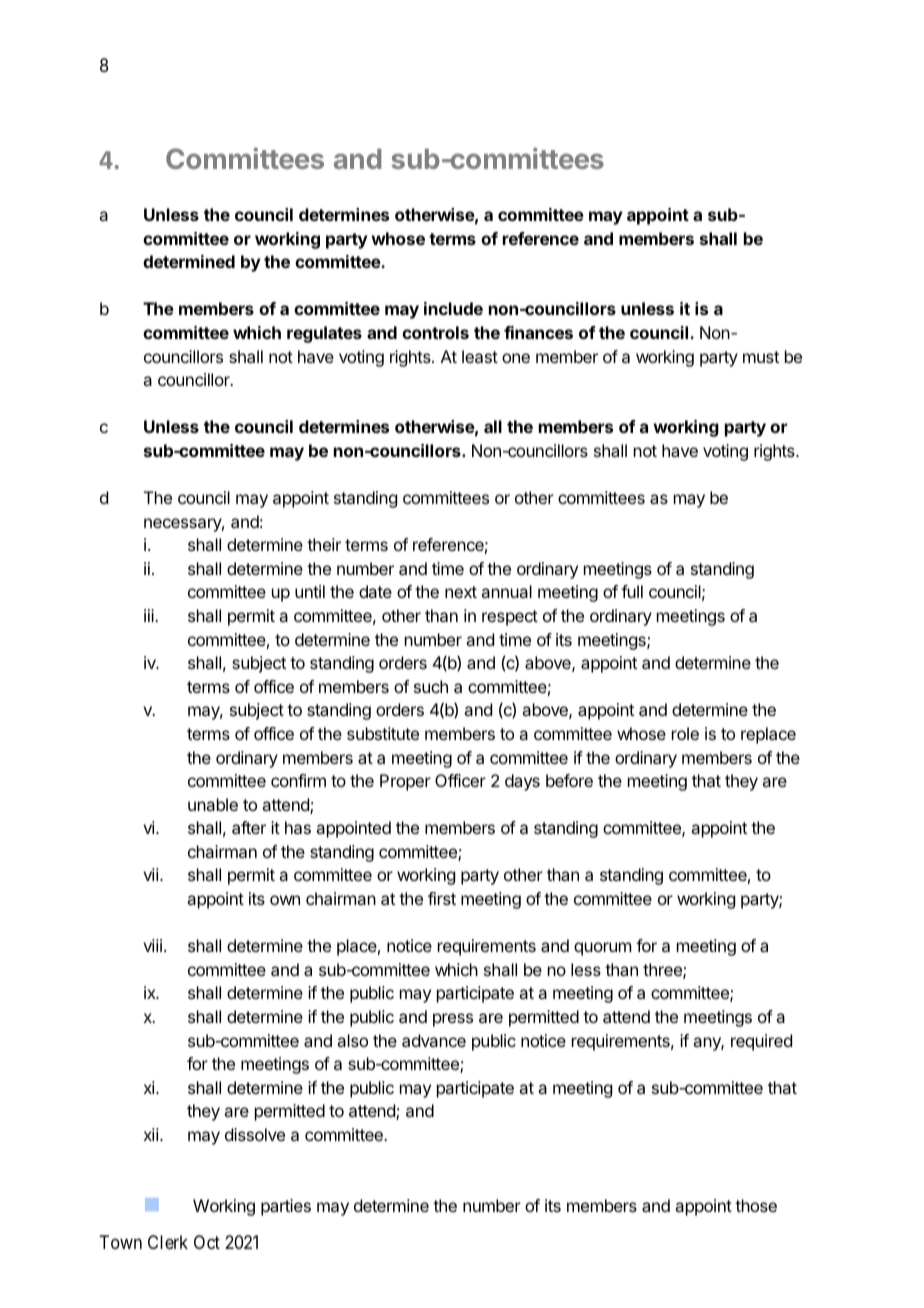  I want to click on must, so click(761, 357).
